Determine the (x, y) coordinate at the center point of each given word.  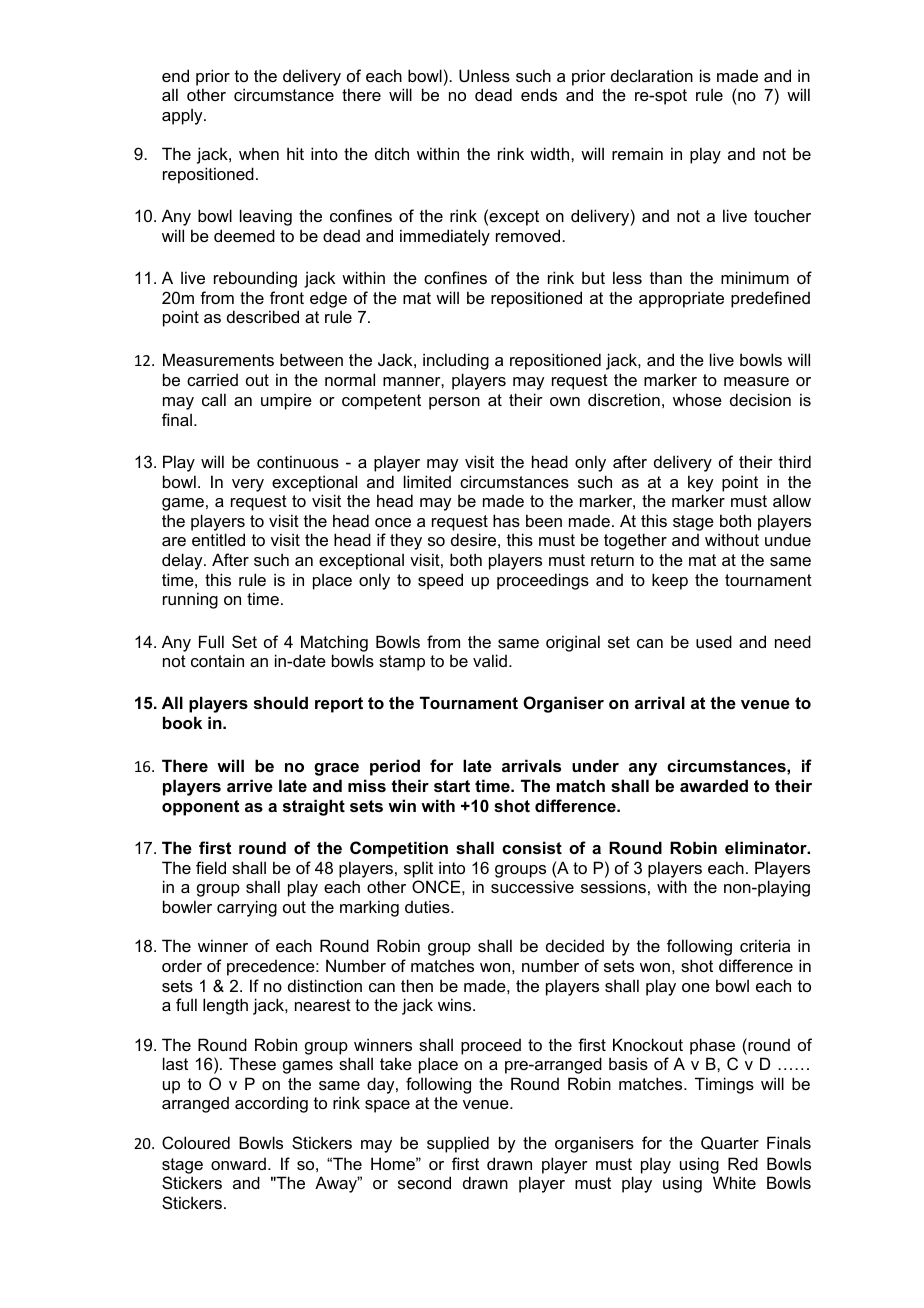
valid (490, 660)
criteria (765, 945)
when (259, 153)
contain (217, 660)
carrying (247, 908)
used (714, 641)
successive (532, 886)
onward (238, 1164)
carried (212, 379)
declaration (652, 75)
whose (697, 399)
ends (539, 94)
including (456, 361)
